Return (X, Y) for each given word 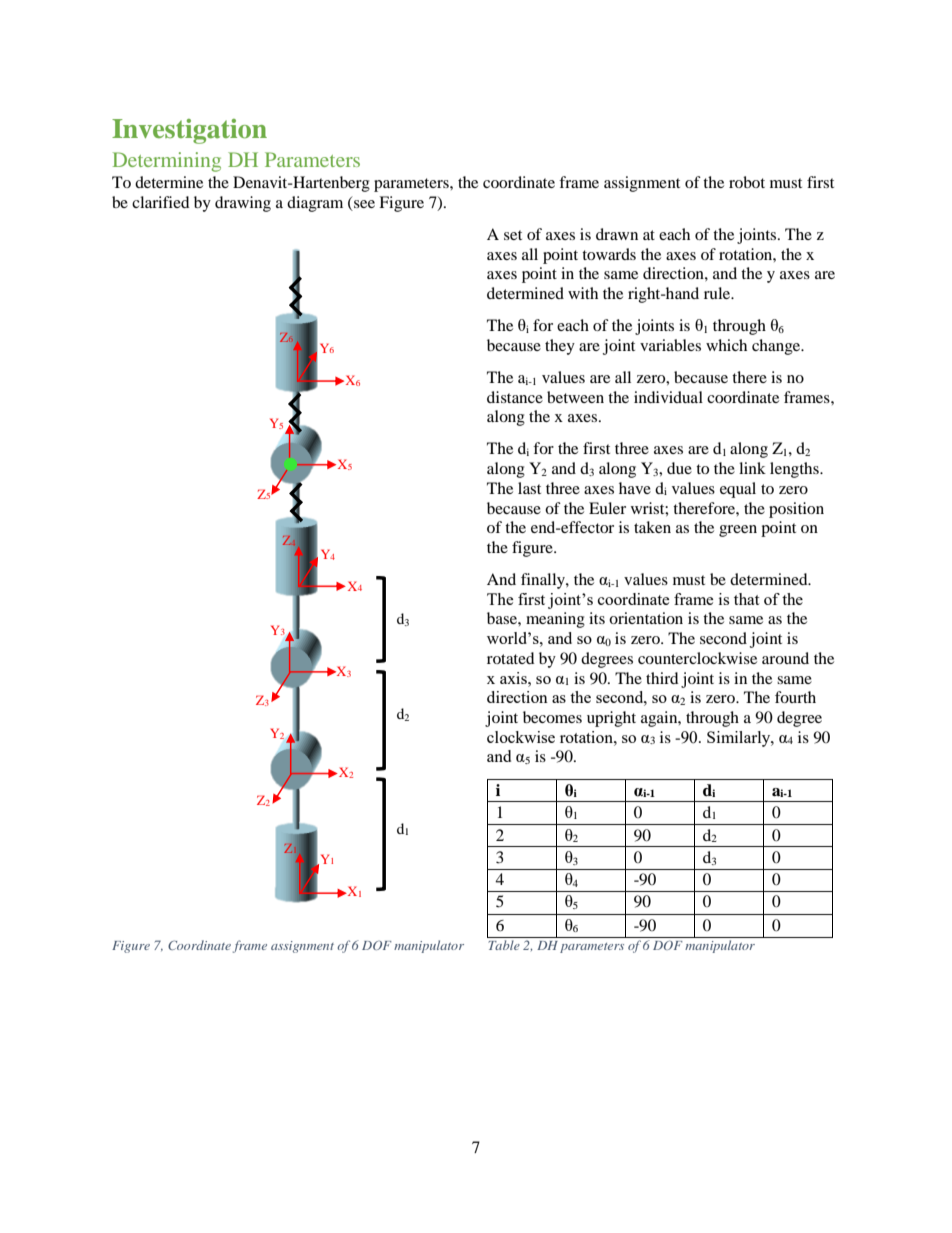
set (513, 235)
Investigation (189, 131)
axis (514, 678)
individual (668, 397)
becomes (552, 717)
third (662, 678)
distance (515, 397)
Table (504, 945)
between (575, 397)
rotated (511, 658)
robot (747, 182)
